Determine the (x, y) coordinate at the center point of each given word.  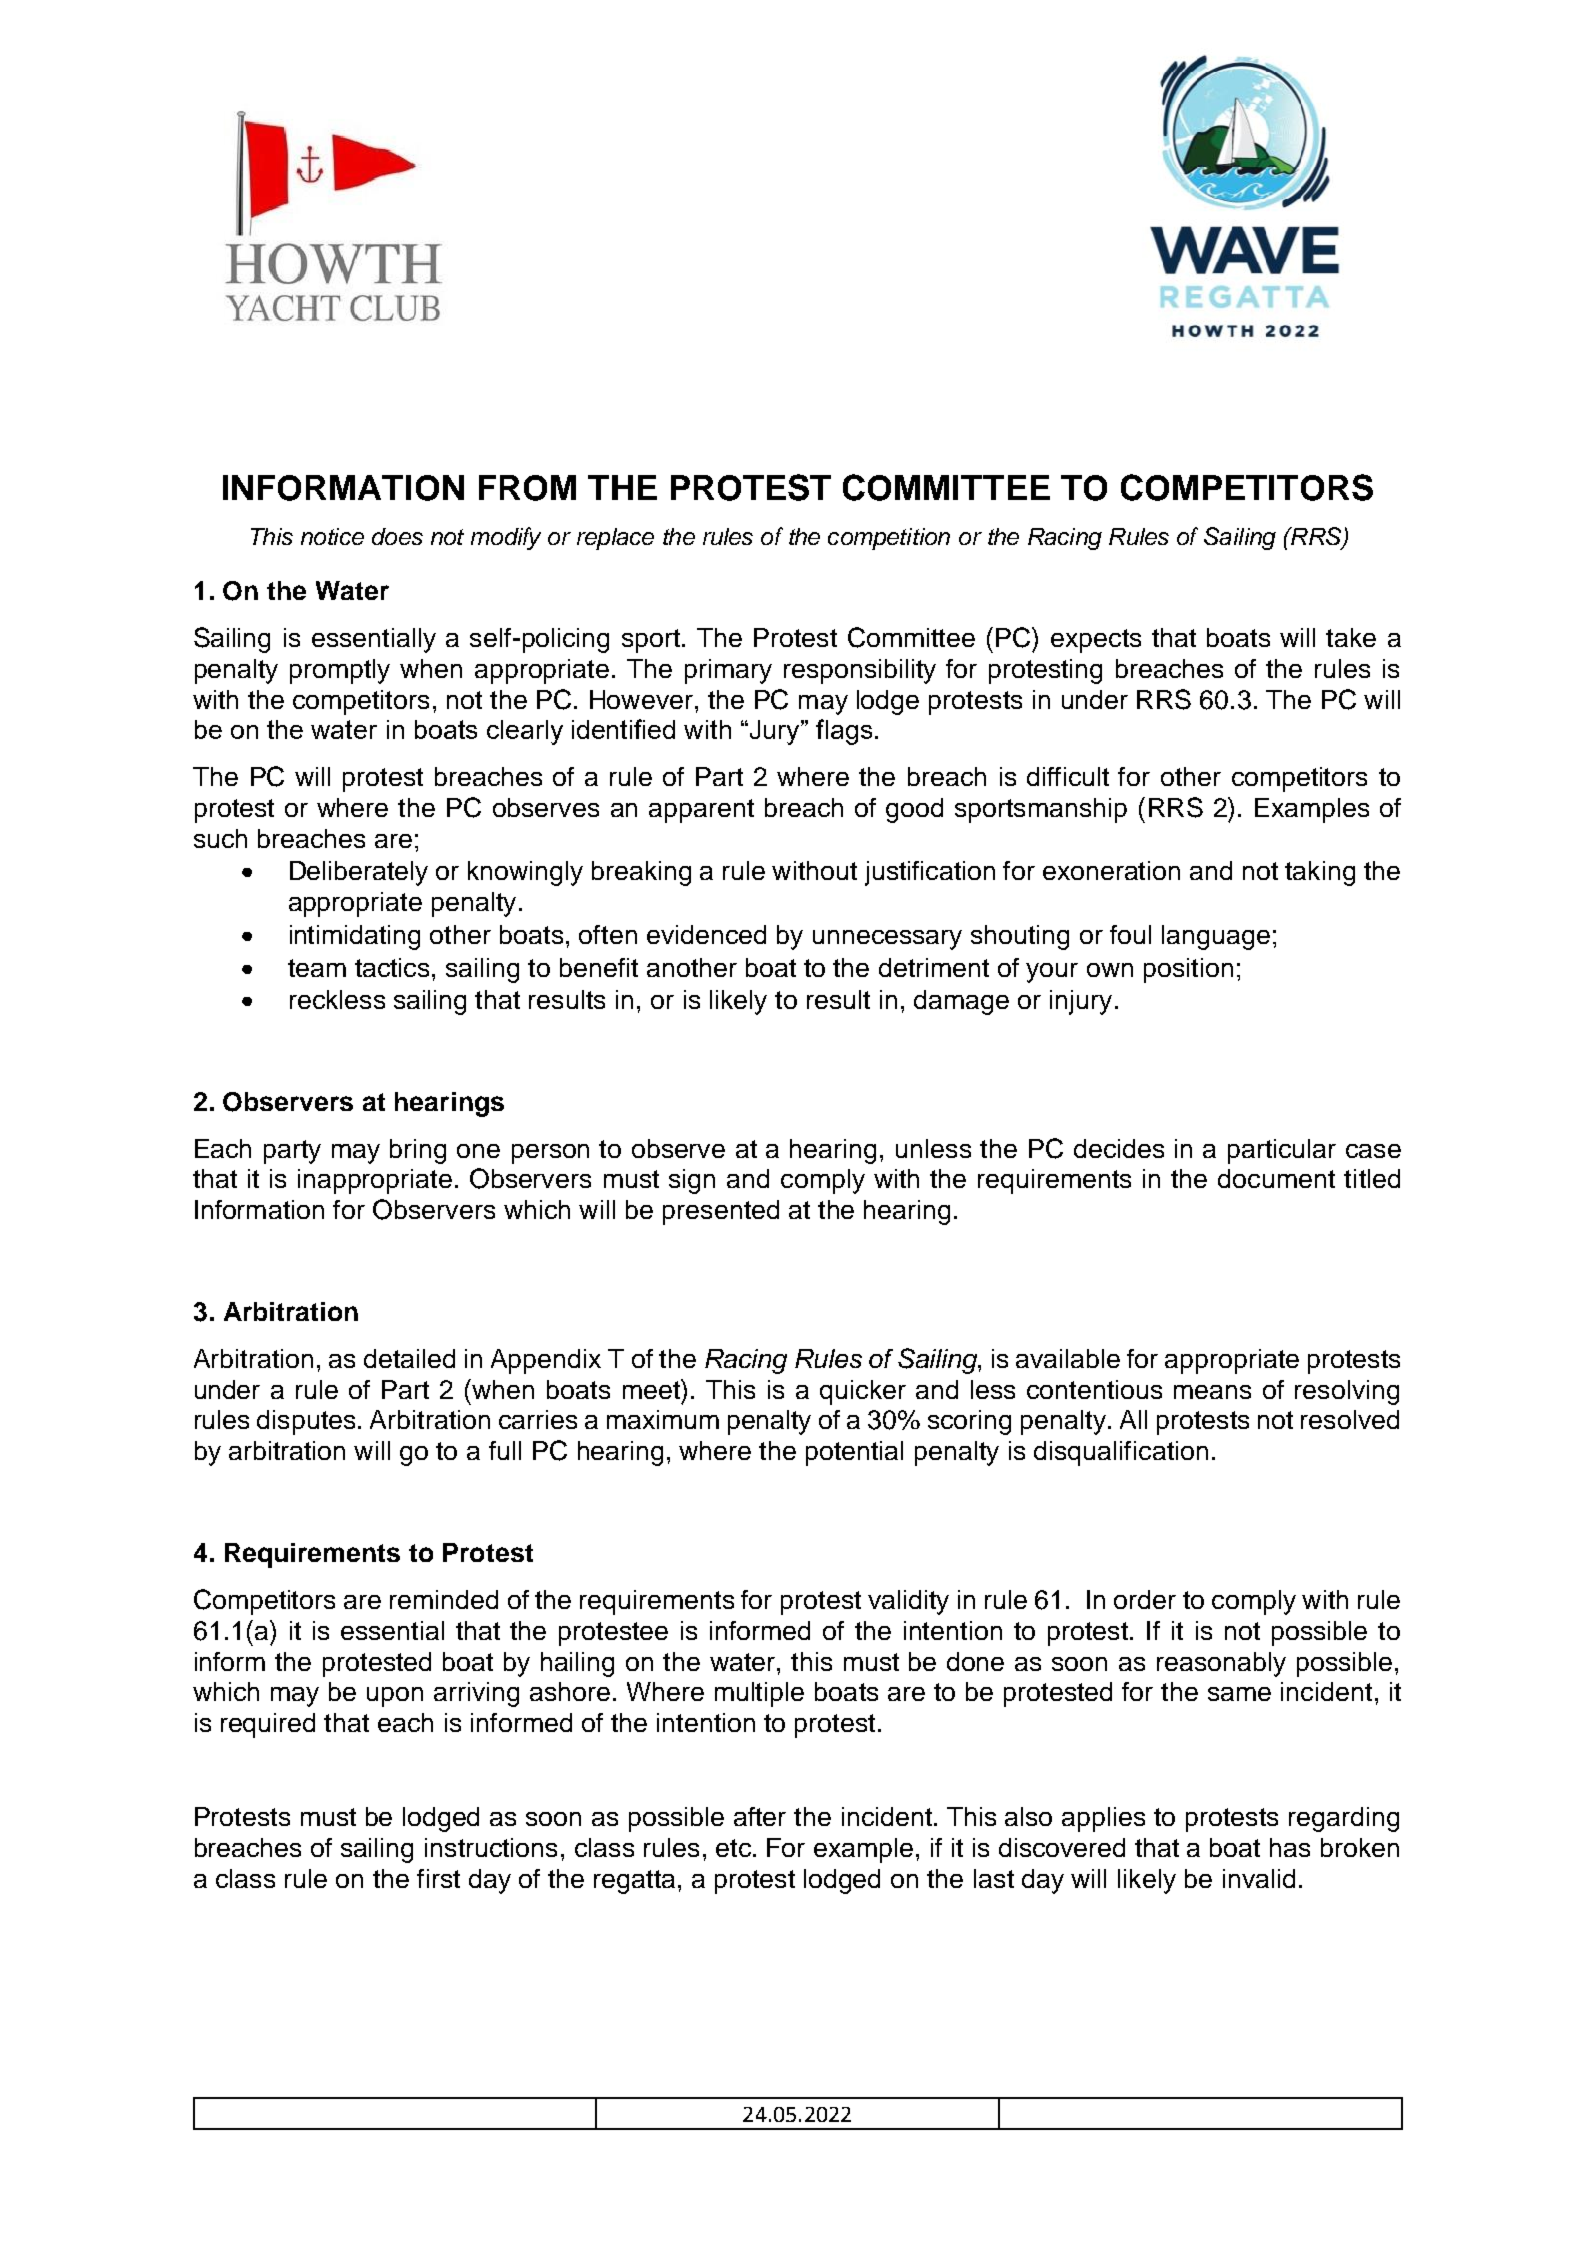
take (1351, 637)
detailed (409, 1358)
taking (1320, 873)
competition (889, 539)
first (438, 1878)
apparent (701, 811)
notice (332, 536)
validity (908, 1602)
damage (961, 1002)
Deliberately (359, 873)
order (1145, 1599)
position (1188, 970)
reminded (444, 1599)
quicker (863, 1392)
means (1212, 1392)
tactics (392, 967)
